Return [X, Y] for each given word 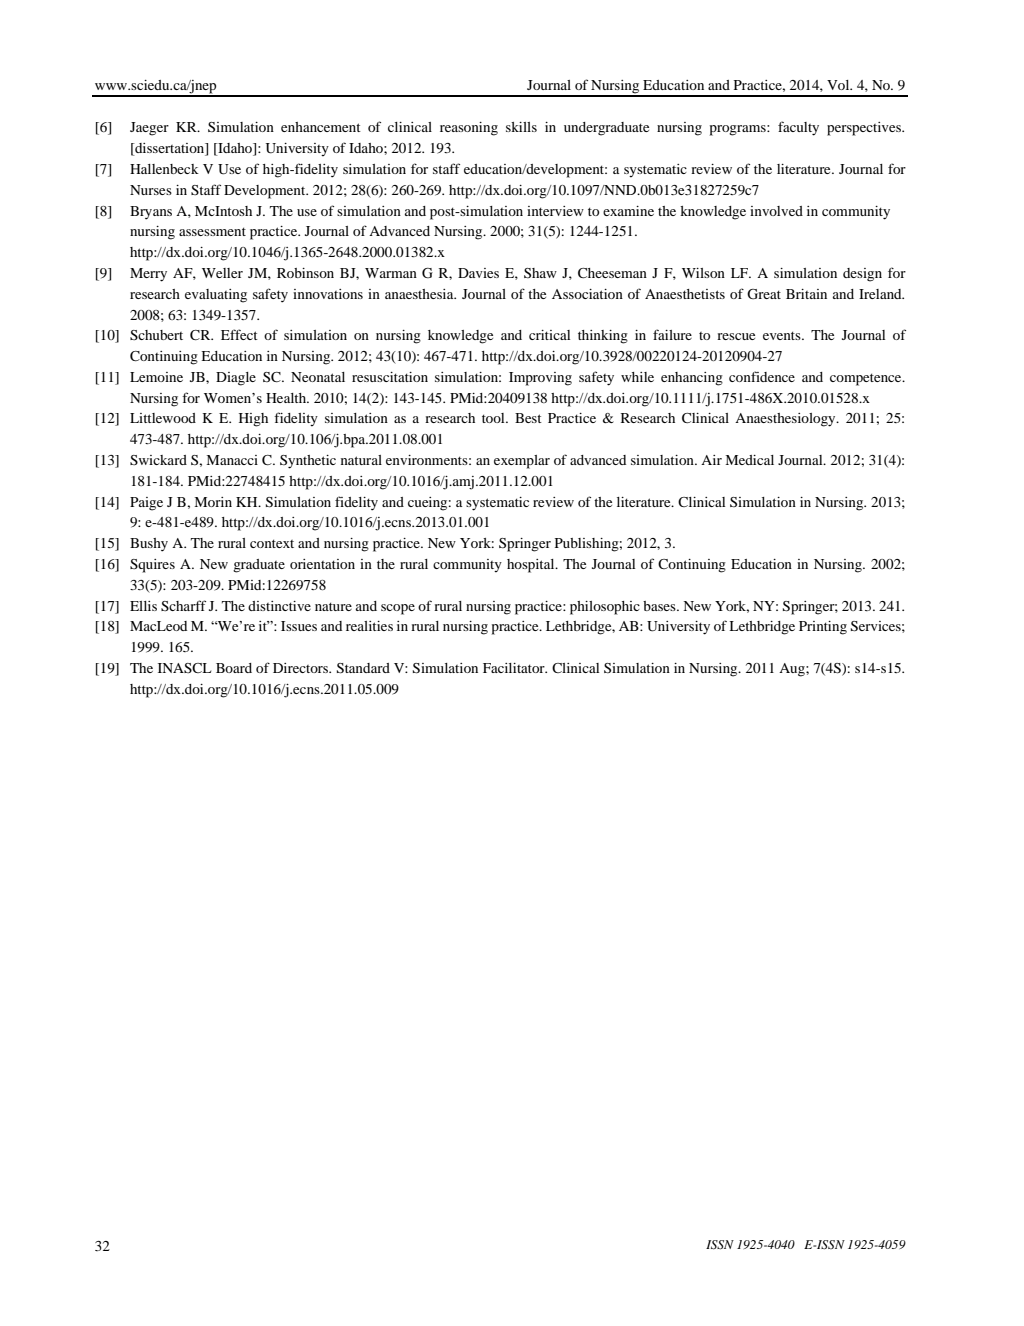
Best [528, 418]
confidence [762, 376]
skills [521, 127]
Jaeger [149, 129]
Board [234, 668]
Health [287, 398]
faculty [798, 128]
